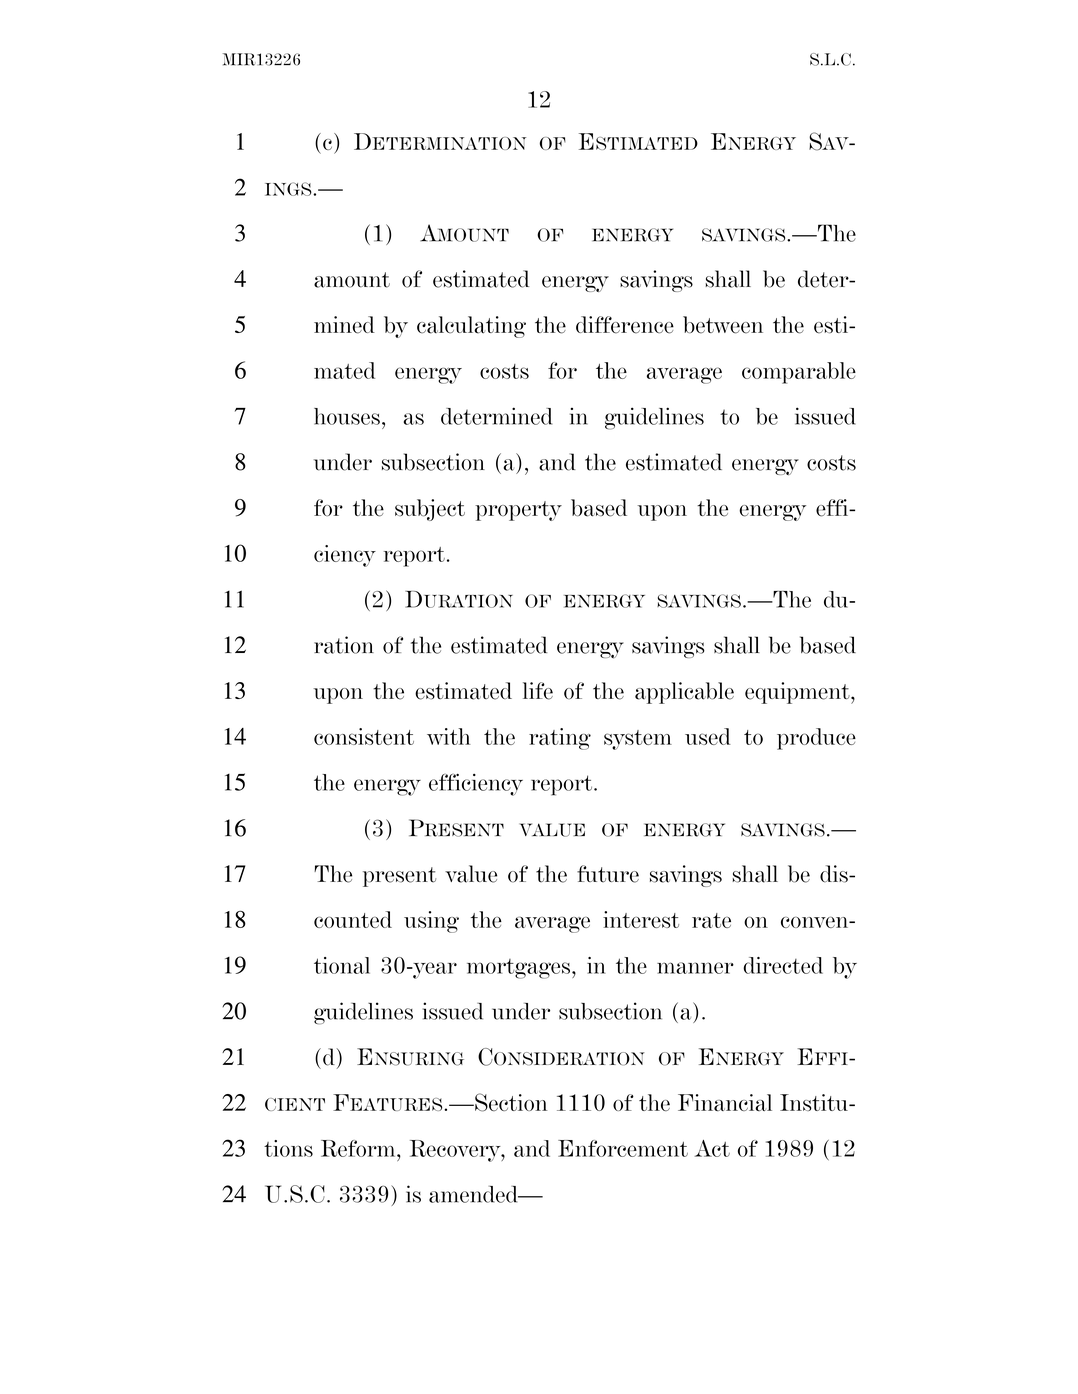 Image resolution: width=1078 pixels, height=1394 pixels. Describe the element at coordinates (538, 691) in the screenshot. I see `life` at that location.
